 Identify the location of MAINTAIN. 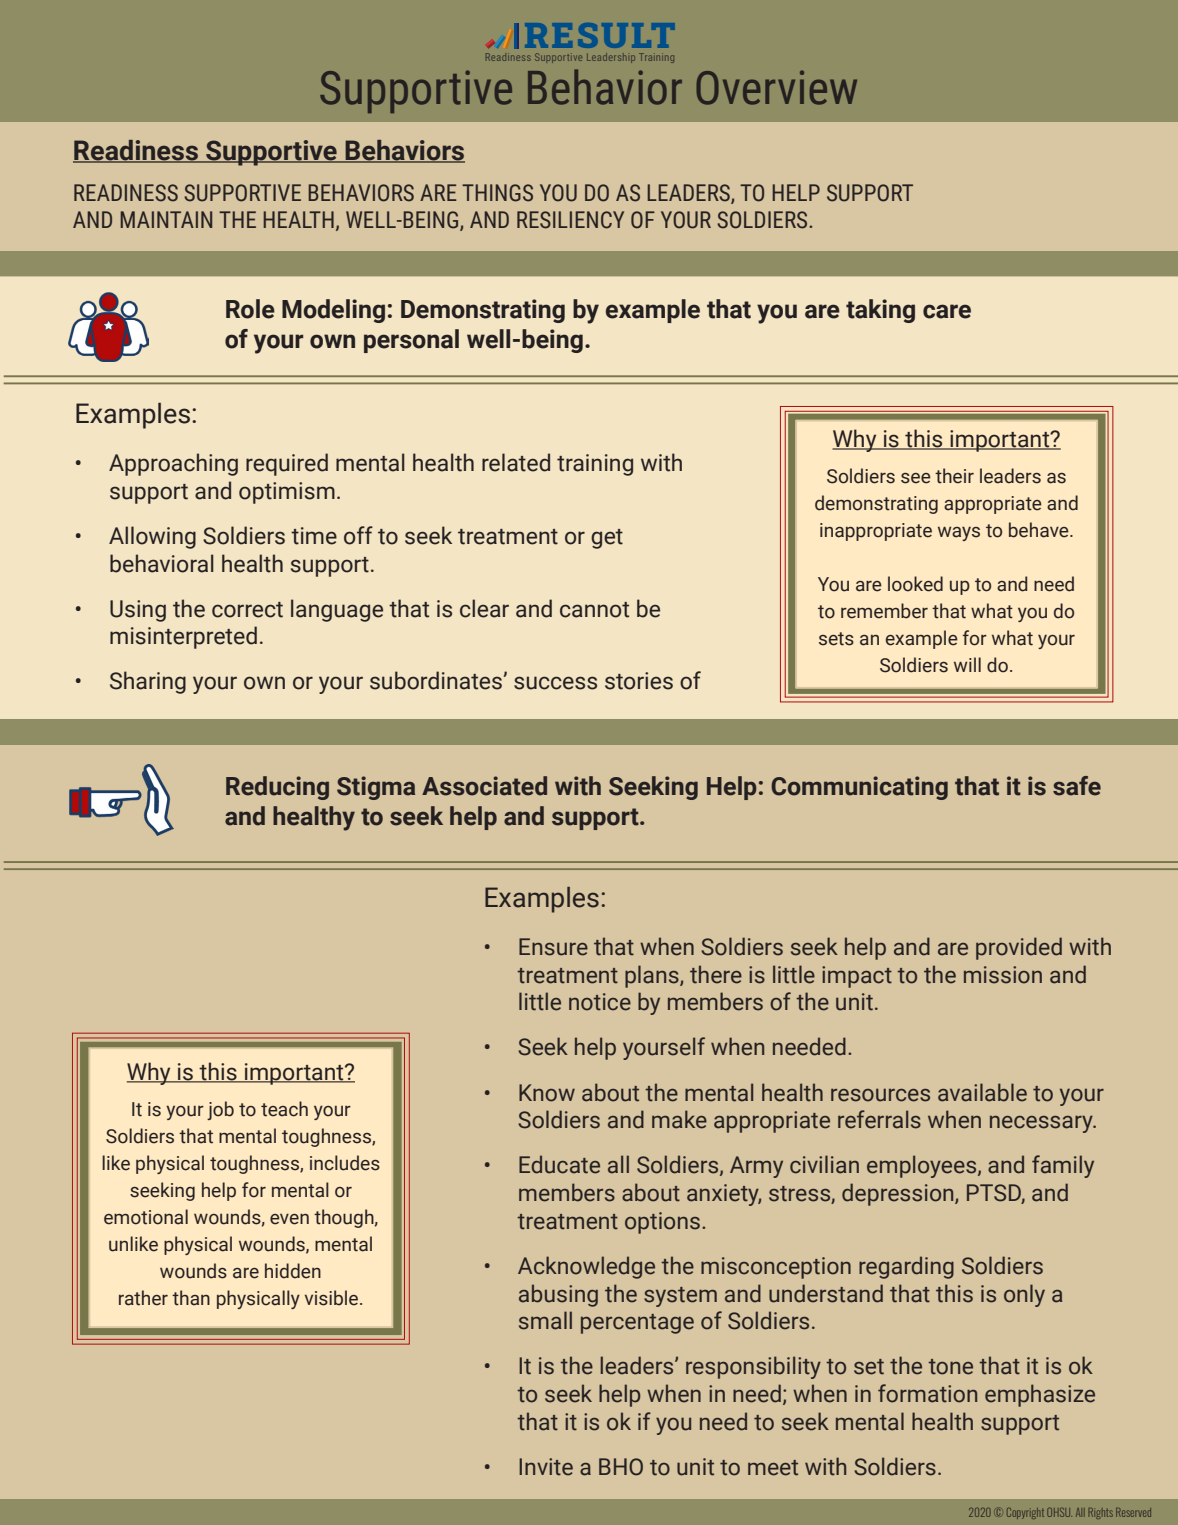
(166, 219).
